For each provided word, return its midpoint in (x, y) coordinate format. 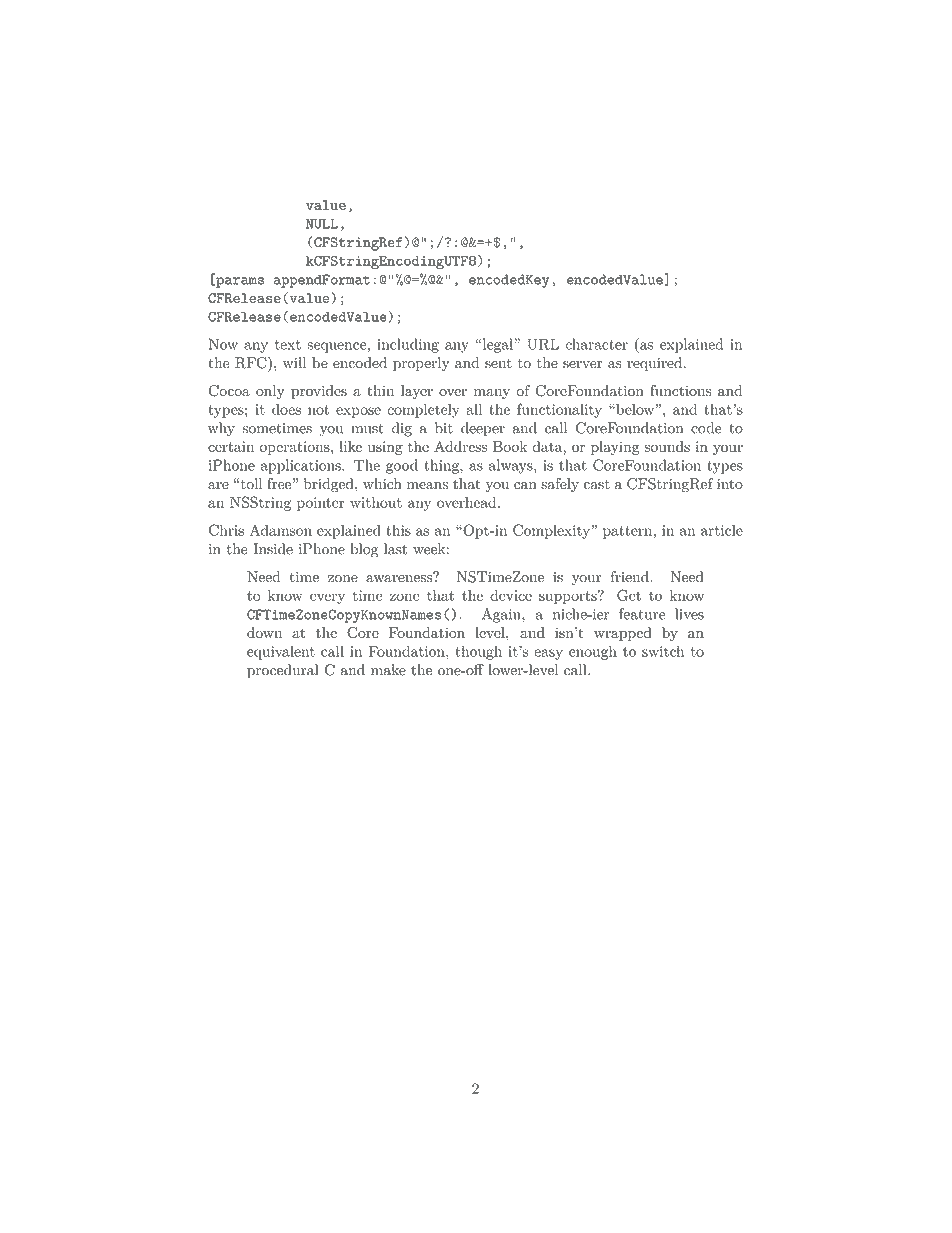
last (395, 549)
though (479, 652)
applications (302, 466)
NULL (322, 224)
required (656, 364)
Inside (273, 549)
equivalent (281, 652)
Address (460, 446)
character (597, 344)
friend (631, 577)
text (288, 345)
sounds (667, 446)
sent (498, 363)
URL (543, 344)
